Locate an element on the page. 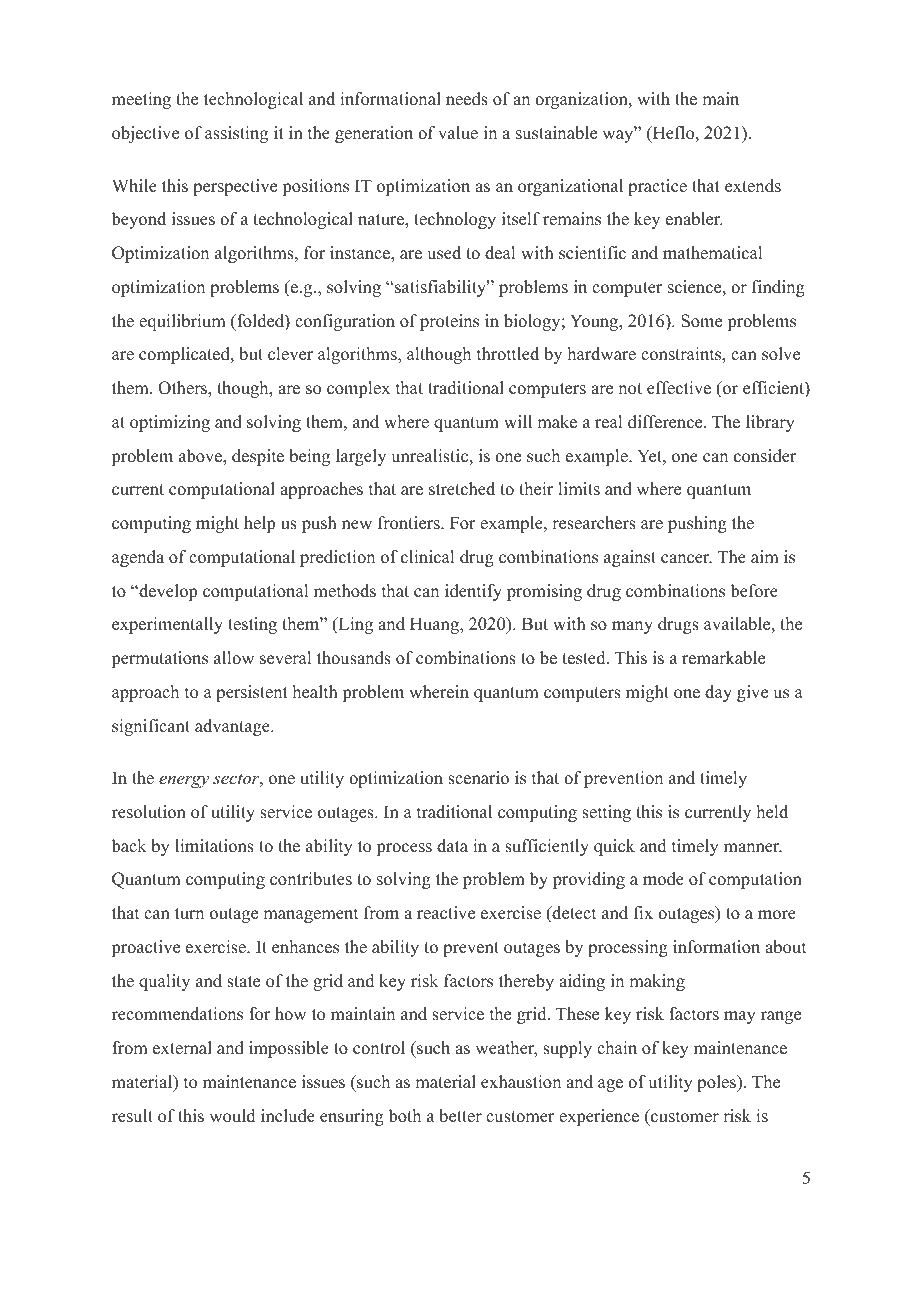  value is located at coordinates (458, 133).
